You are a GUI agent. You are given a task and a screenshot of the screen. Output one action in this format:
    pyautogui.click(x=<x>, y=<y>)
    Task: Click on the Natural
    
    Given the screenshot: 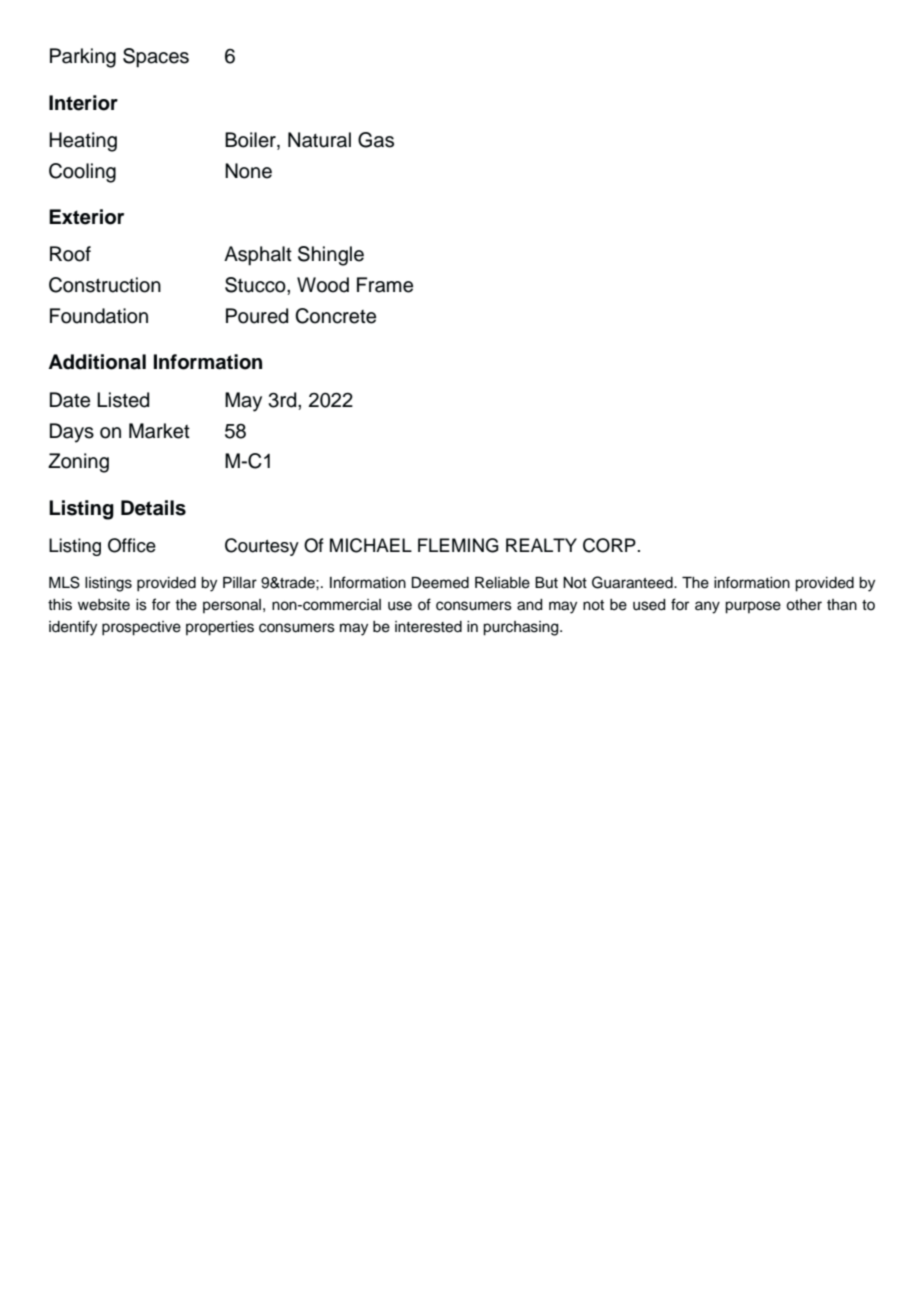 What is the action you would take?
    pyautogui.click(x=319, y=140)
